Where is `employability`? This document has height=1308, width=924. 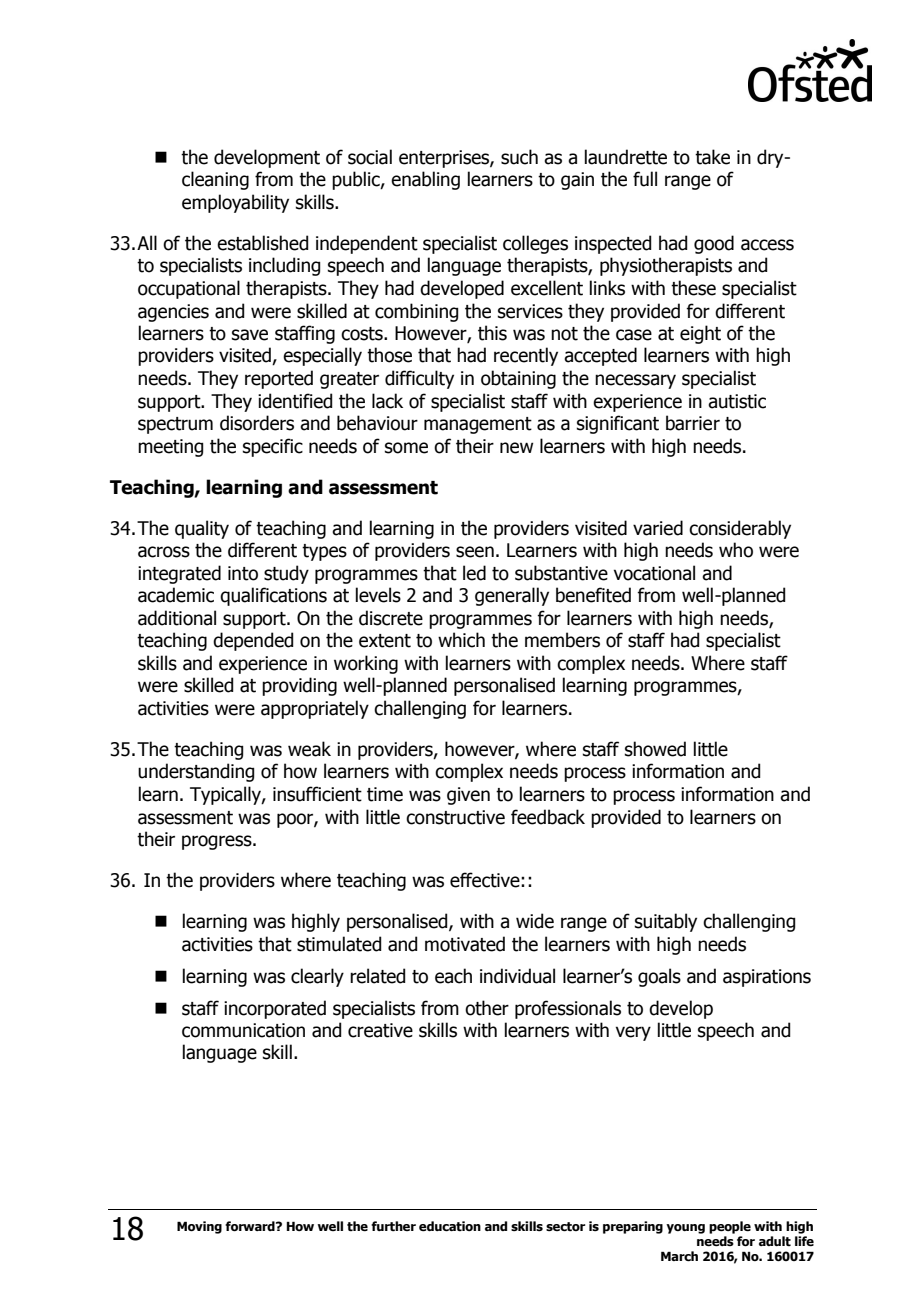 employability is located at coordinates (235, 203).
